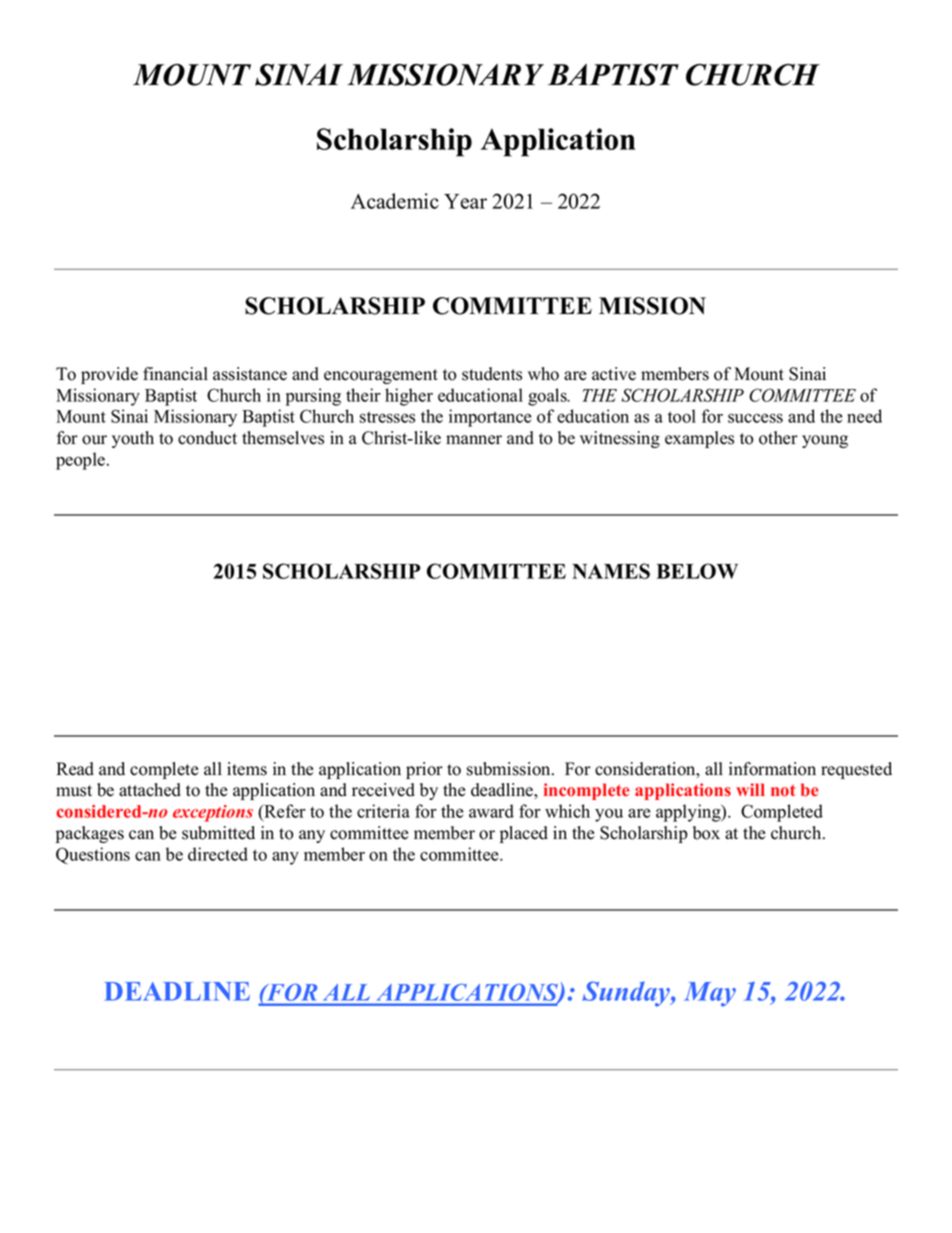 This screenshot has width=952, height=1233. Describe the element at coordinates (175, 374) in the screenshot. I see `financial` at that location.
